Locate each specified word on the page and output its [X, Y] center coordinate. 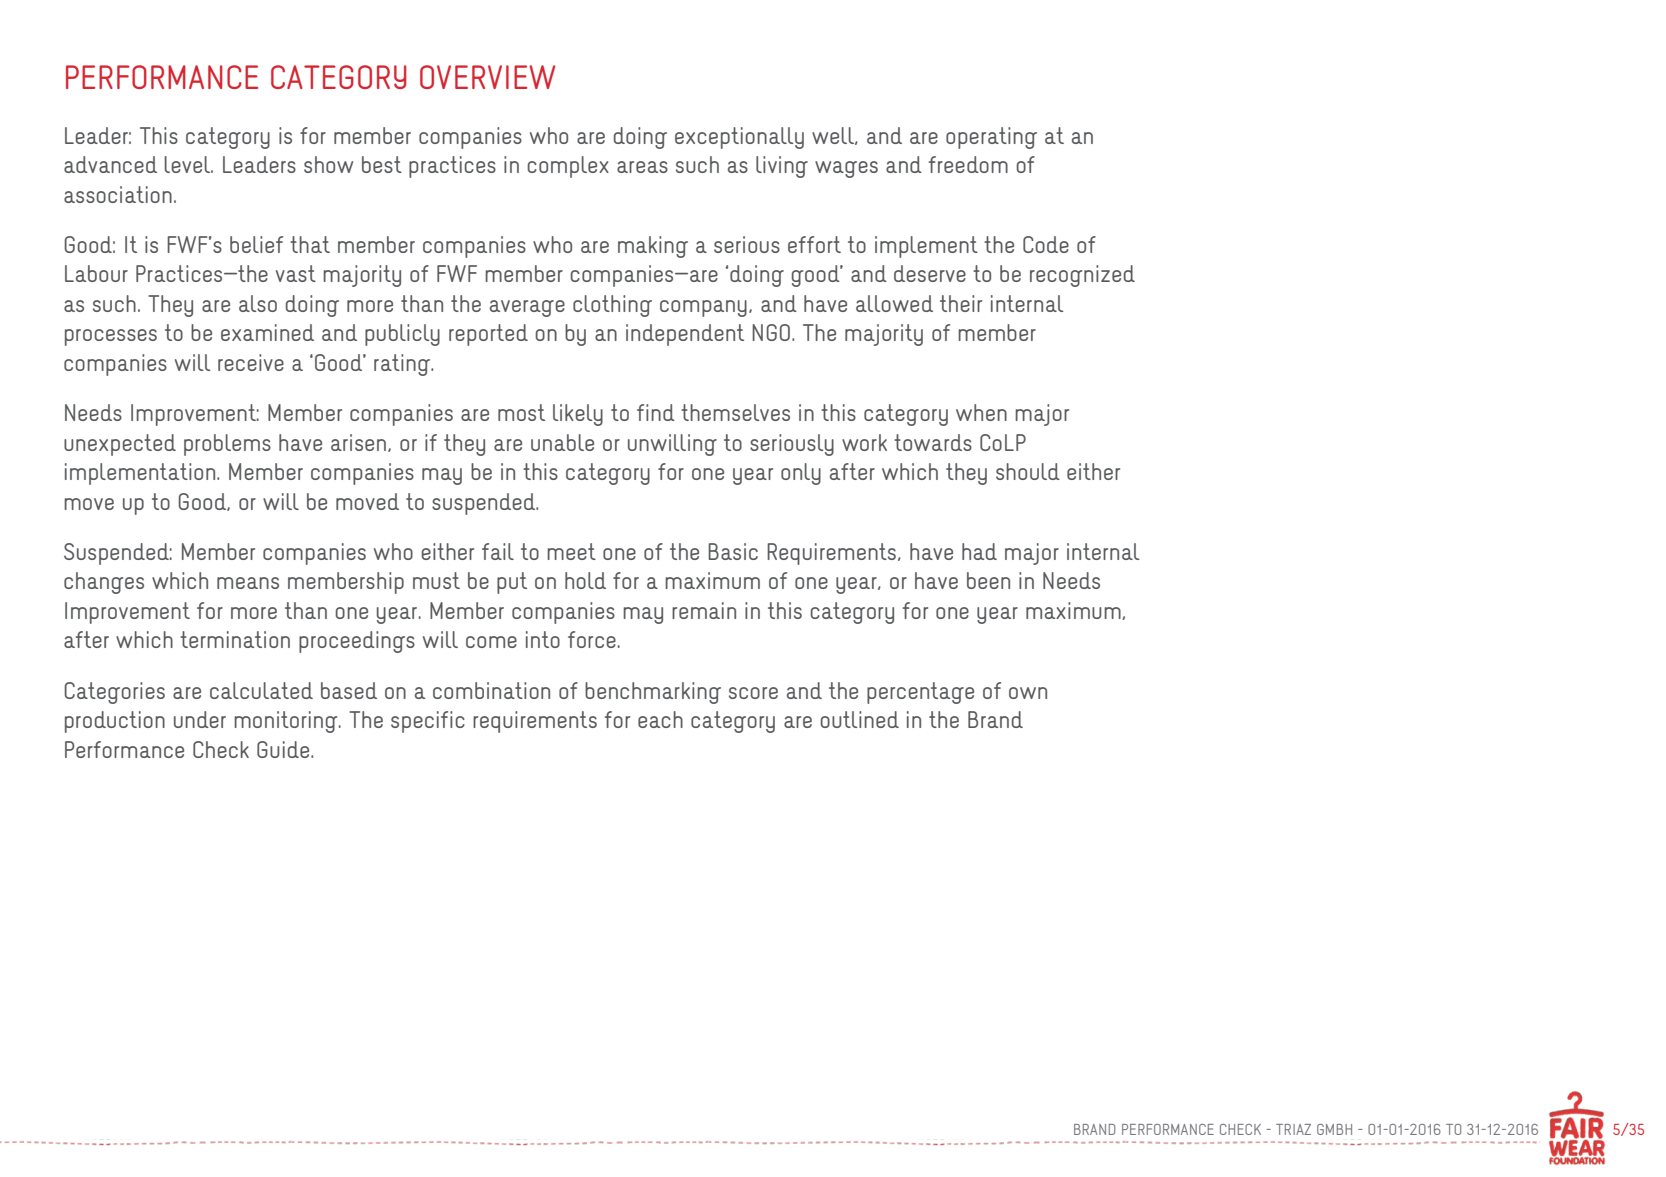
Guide [284, 749]
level [188, 164]
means [248, 583]
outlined [860, 719]
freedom [968, 164]
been [988, 580]
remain [704, 610]
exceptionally [739, 138]
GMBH [1334, 1129]
